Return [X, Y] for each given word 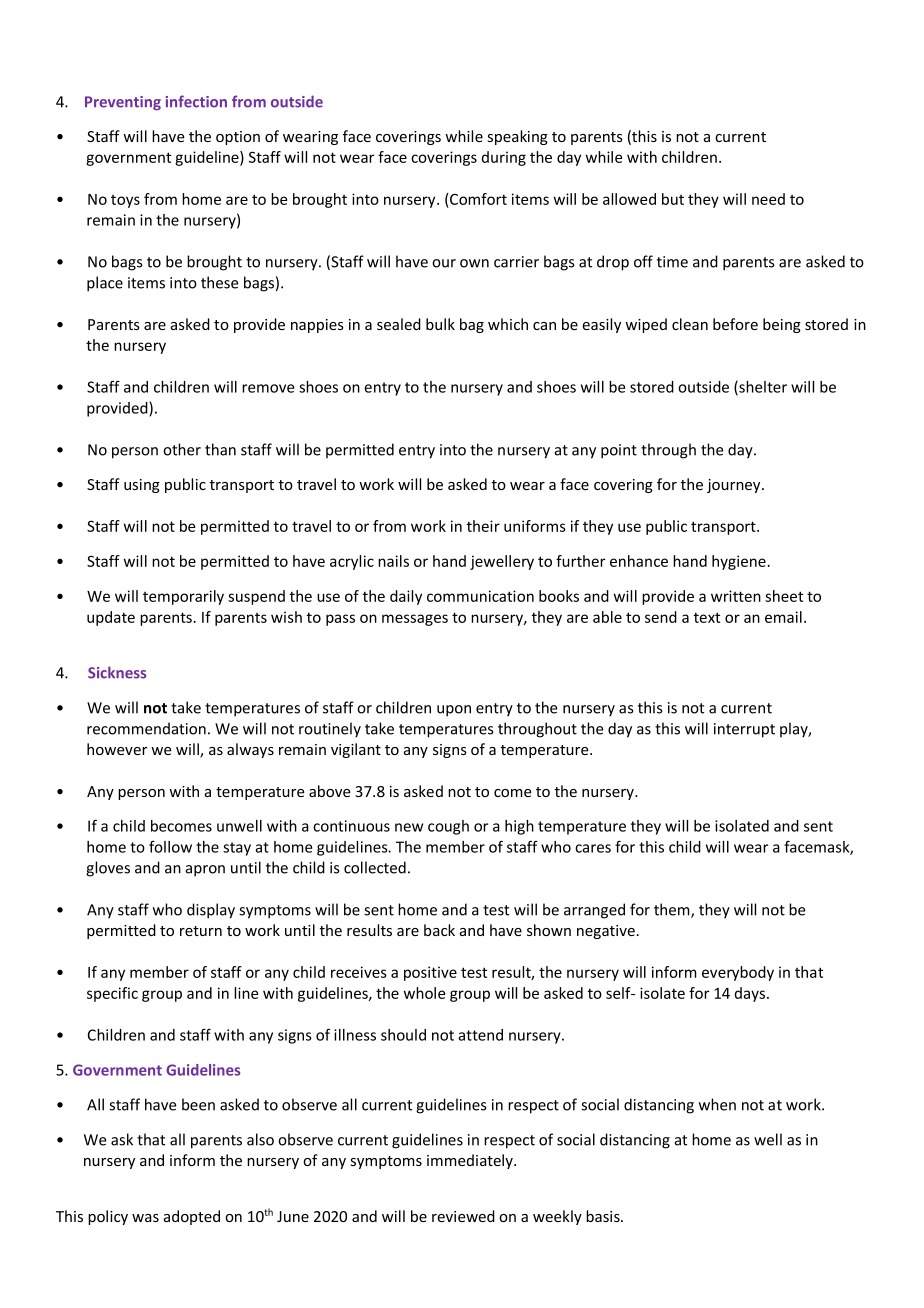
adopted [192, 1217]
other [182, 449]
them [673, 910]
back [439, 930]
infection [196, 101]
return [201, 931]
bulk [440, 324]
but [673, 199]
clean [690, 324]
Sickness [117, 672]
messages [415, 620]
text [707, 617]
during [504, 158]
